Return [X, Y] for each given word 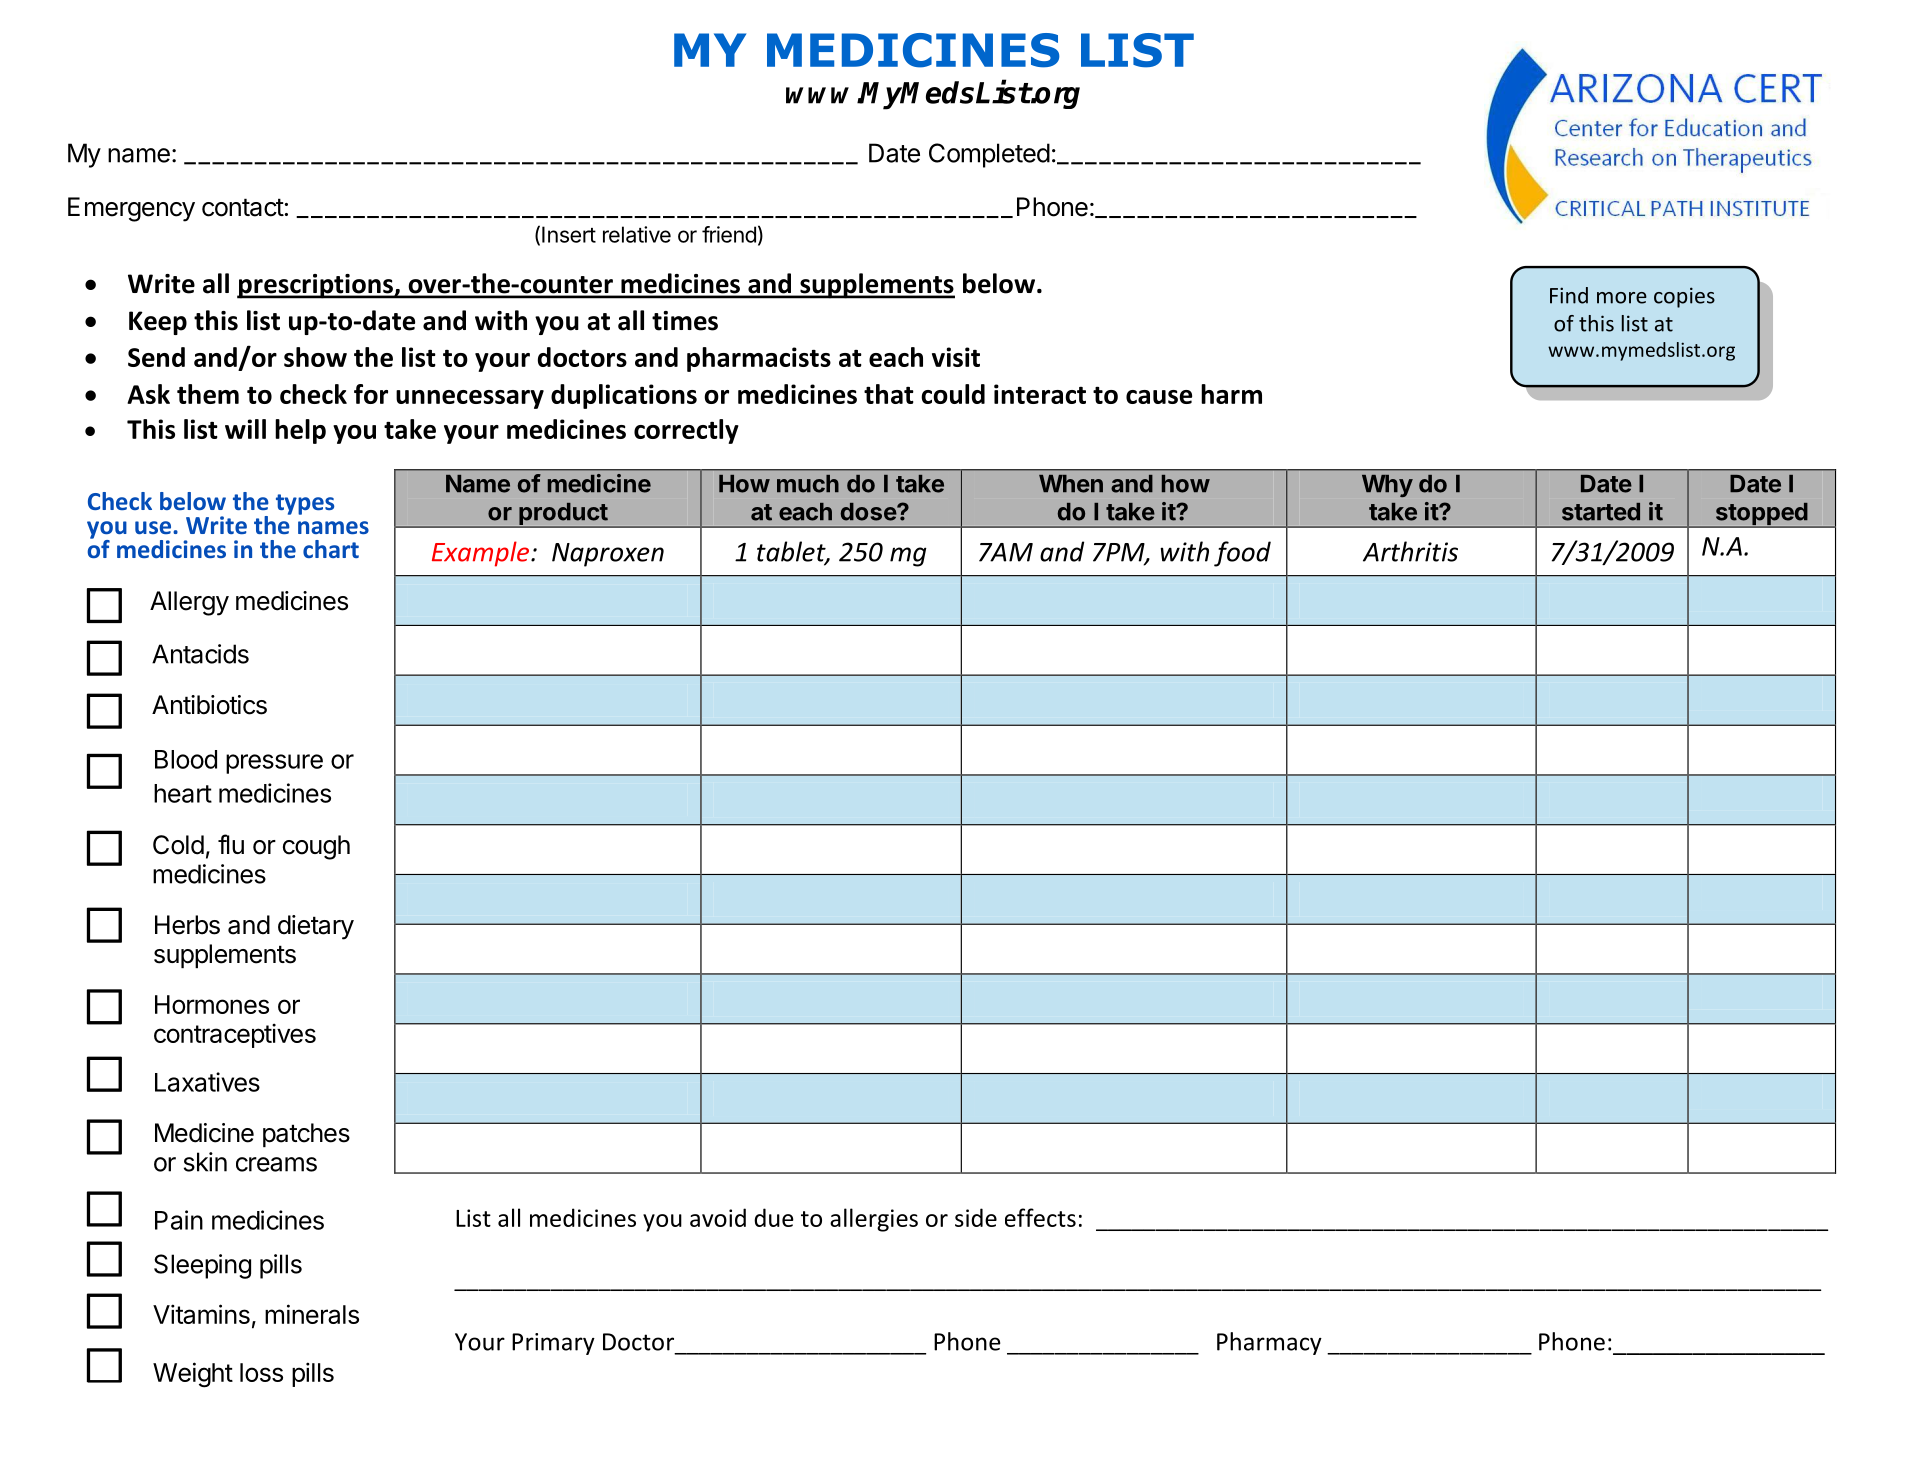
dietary [316, 927]
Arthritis [1410, 551]
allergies [874, 1220]
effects [1040, 1217]
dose [869, 512]
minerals [312, 1314]
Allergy [189, 603]
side [976, 1217]
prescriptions [316, 286]
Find [1569, 295]
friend [729, 234]
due [774, 1217]
